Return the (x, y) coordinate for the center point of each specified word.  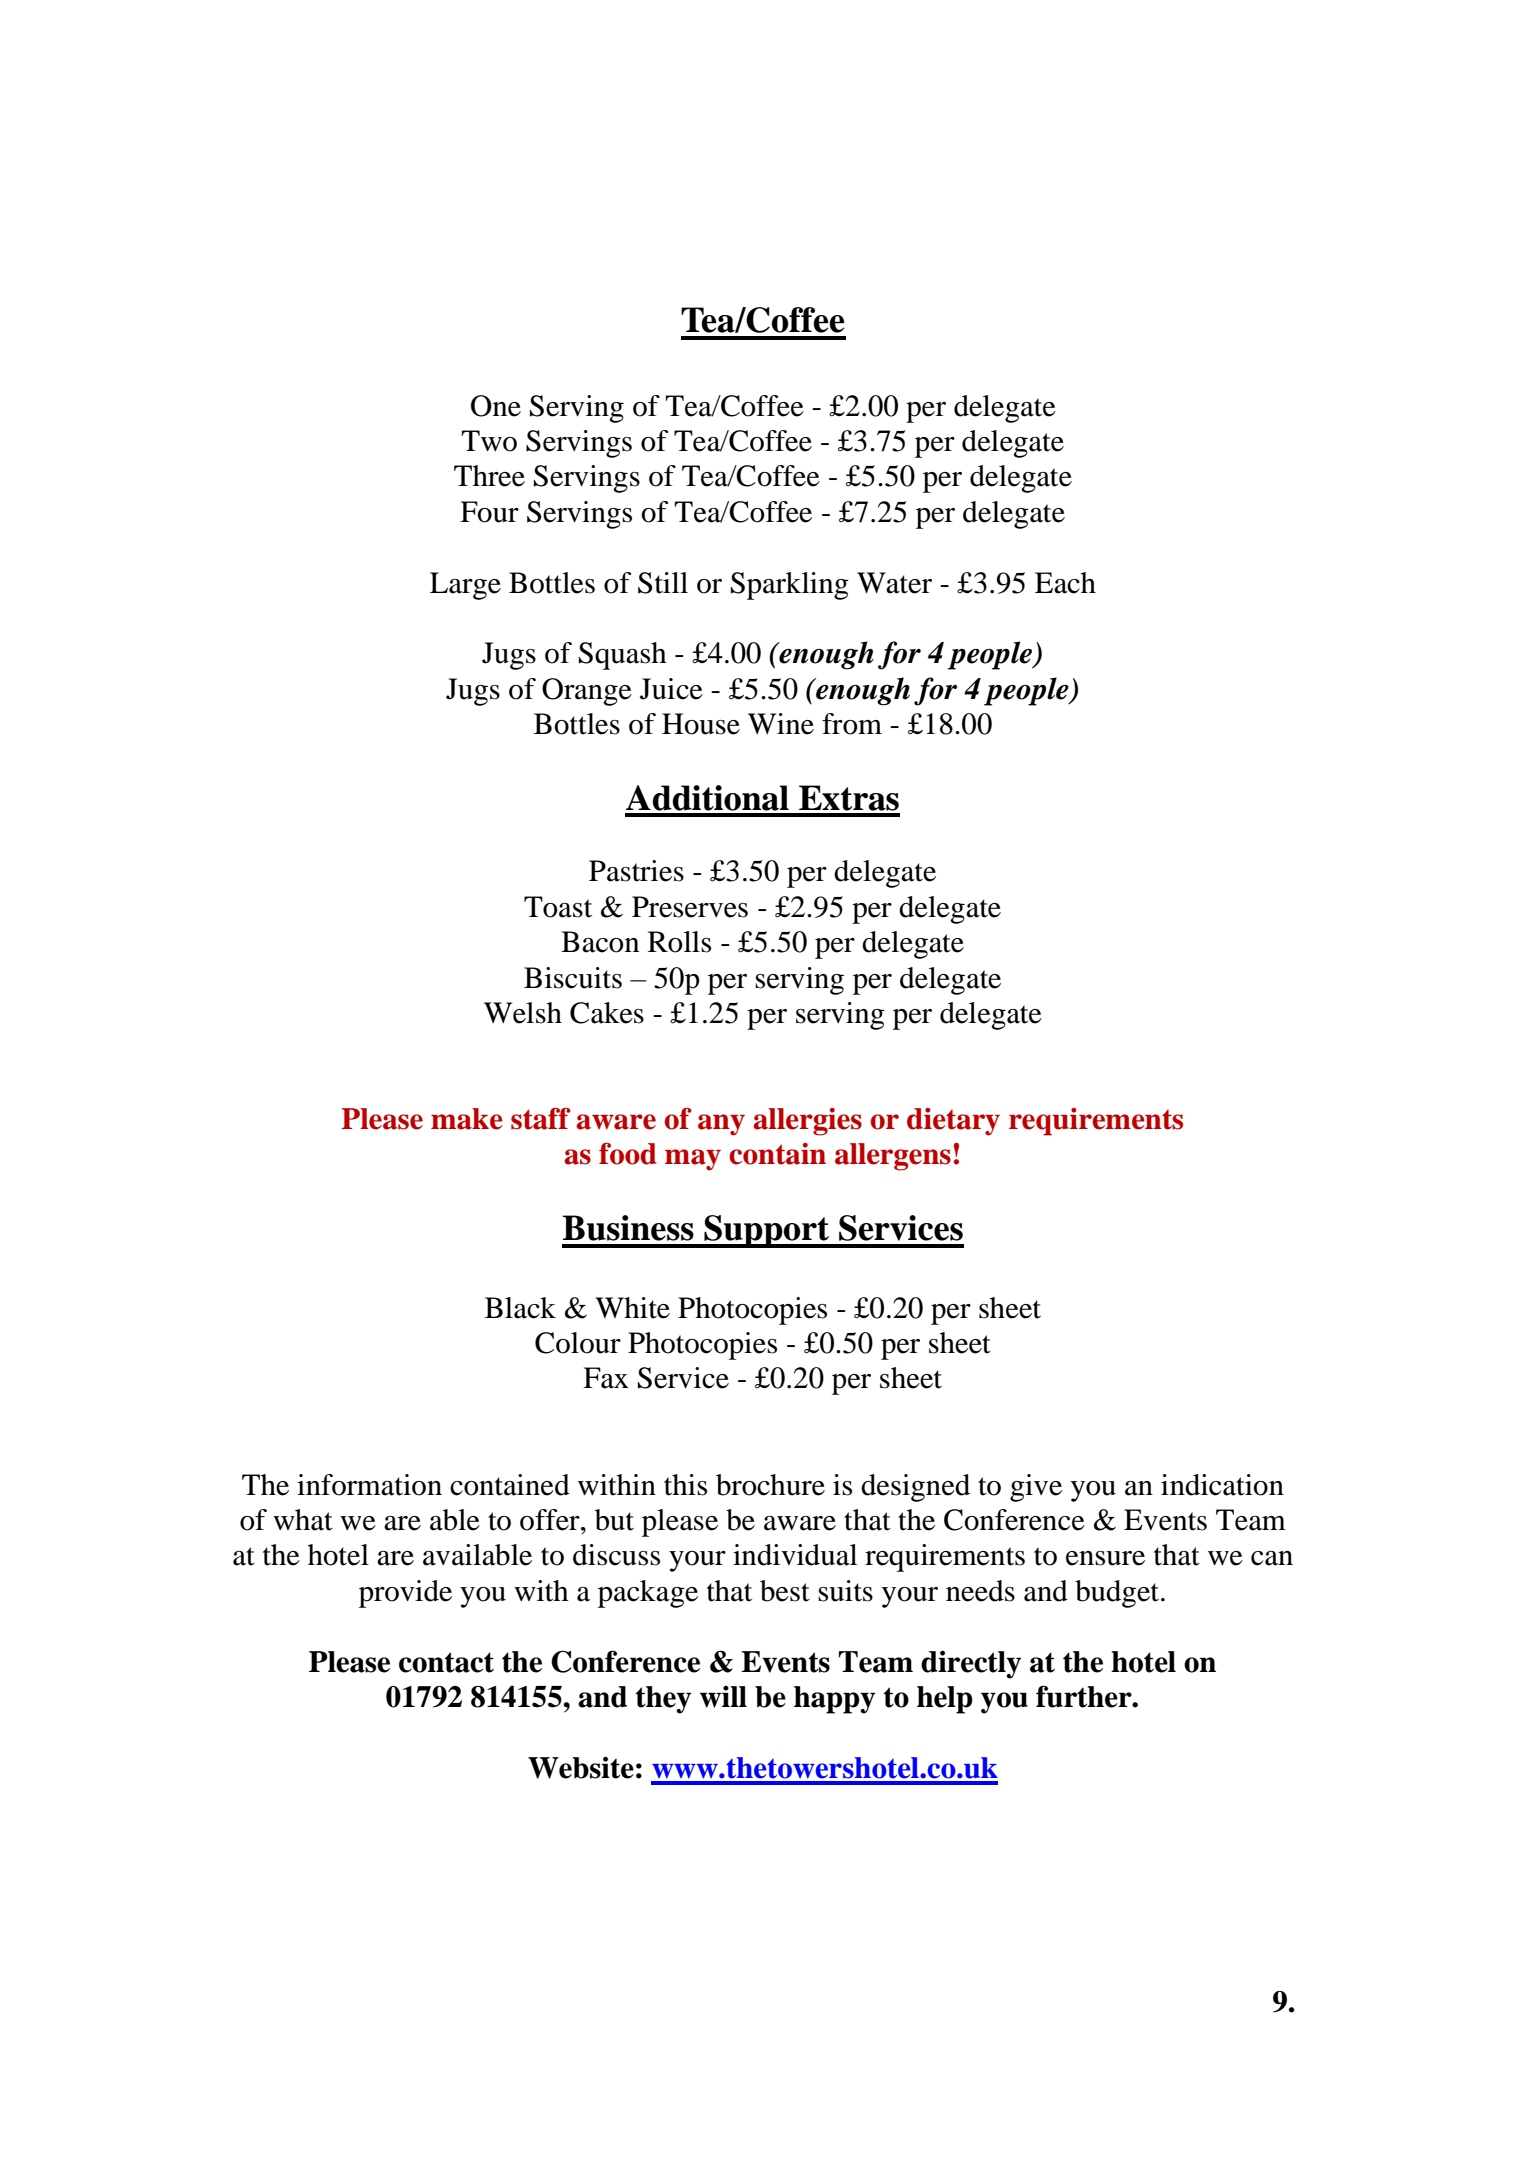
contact (446, 1662)
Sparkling (790, 586)
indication (1222, 1485)
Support (767, 1231)
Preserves (690, 907)
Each (1065, 583)
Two (489, 441)
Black (520, 1308)
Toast (558, 907)
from (852, 724)
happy (835, 1700)
